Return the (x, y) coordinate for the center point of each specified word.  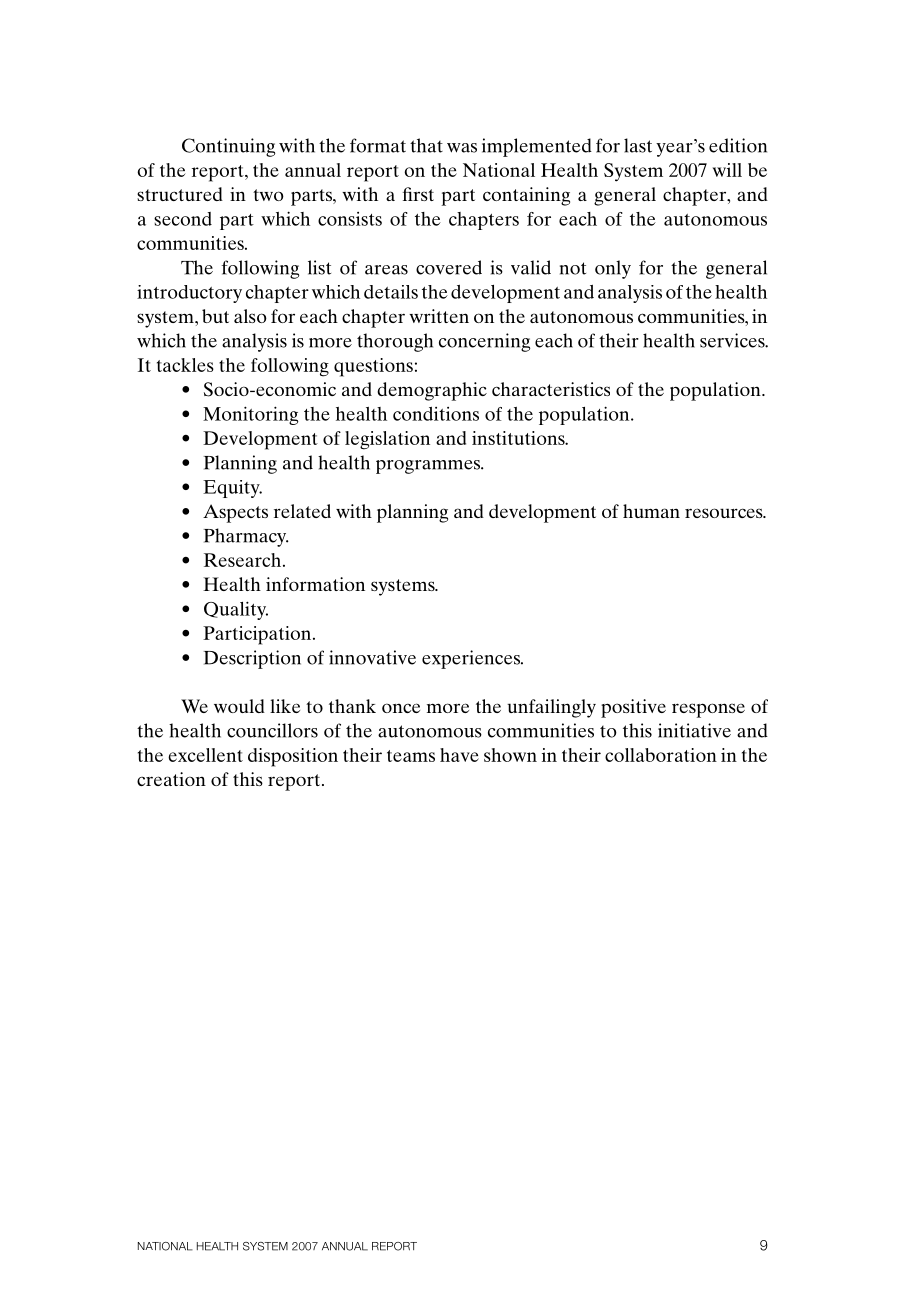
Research (242, 560)
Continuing (228, 147)
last (638, 145)
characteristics (551, 389)
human (651, 511)
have (459, 755)
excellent (205, 755)
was (462, 148)
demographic (432, 391)
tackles (185, 365)
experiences (472, 659)
